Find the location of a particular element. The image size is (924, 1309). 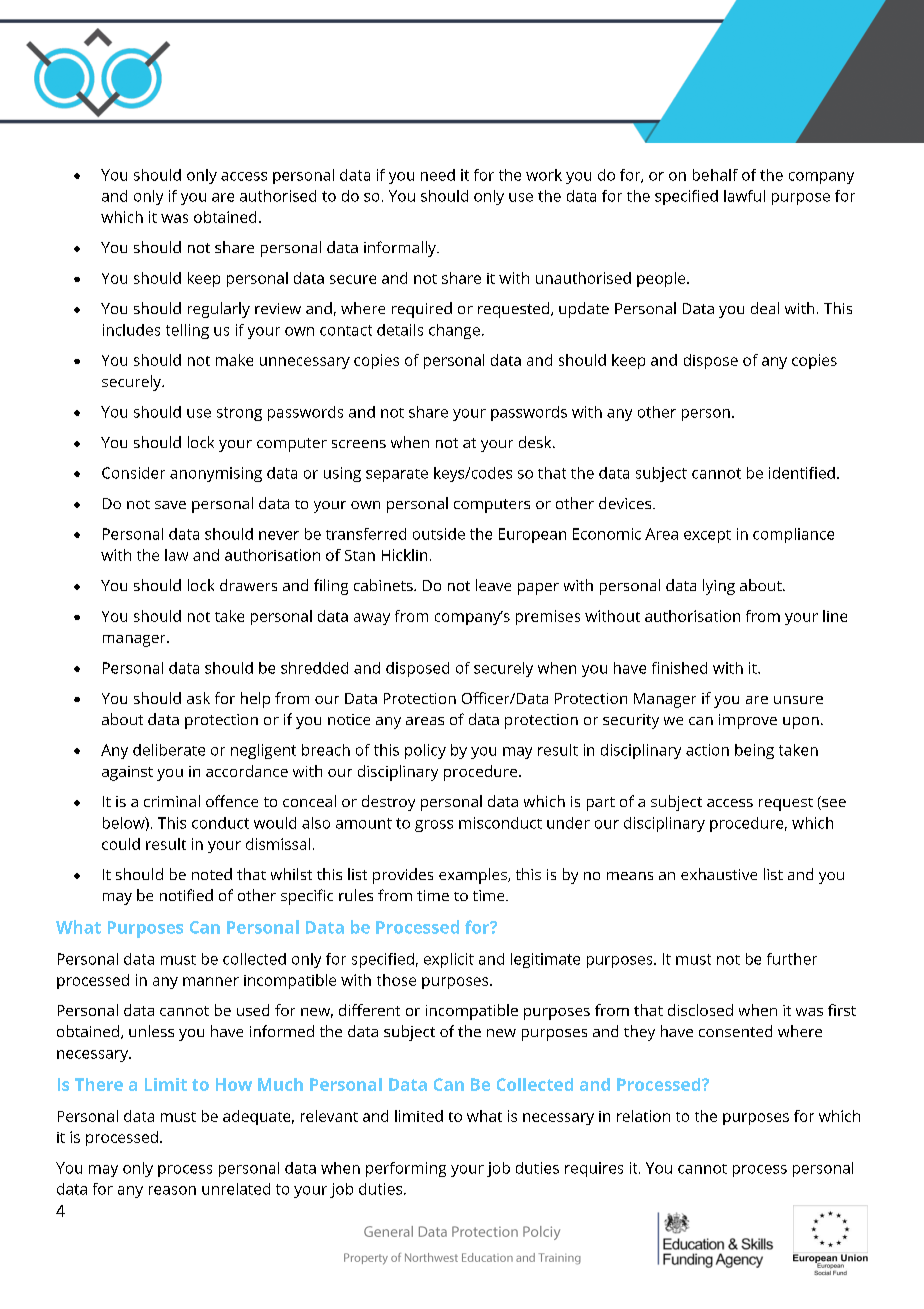

reason is located at coordinates (172, 1190).
